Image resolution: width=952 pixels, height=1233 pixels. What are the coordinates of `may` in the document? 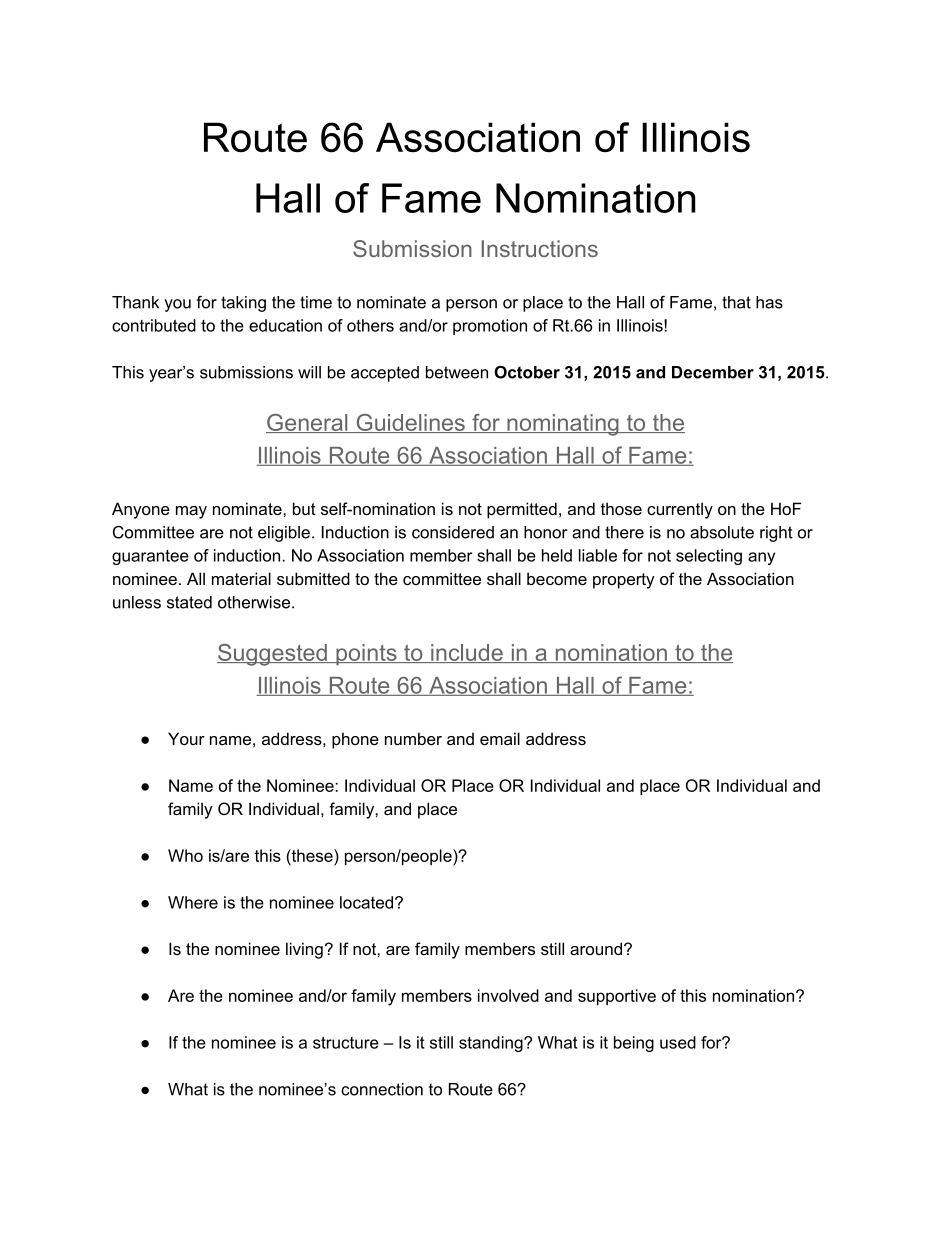 It's located at (191, 512).
